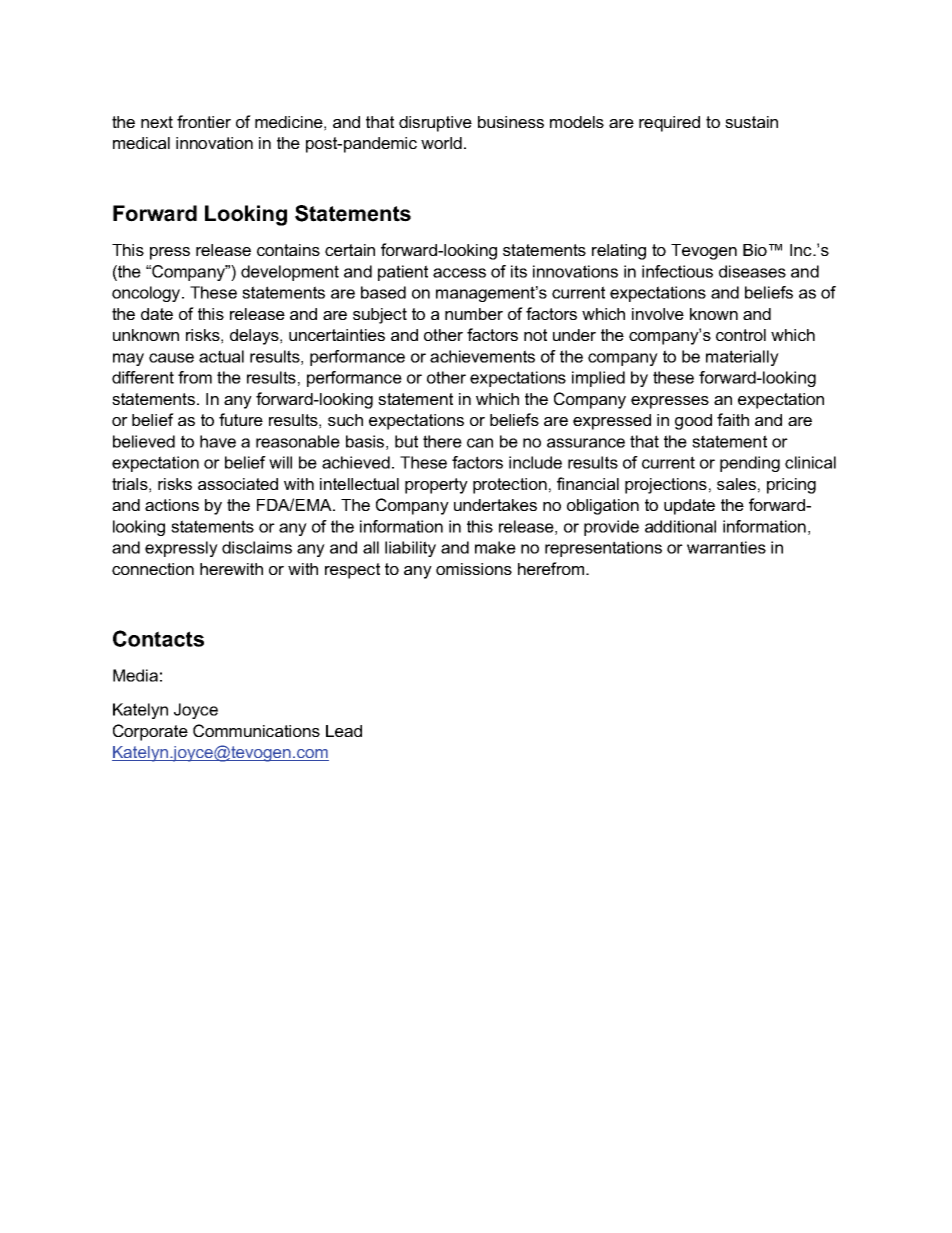 This screenshot has height=1233, width=952. I want to click on oncology, so click(147, 294).
